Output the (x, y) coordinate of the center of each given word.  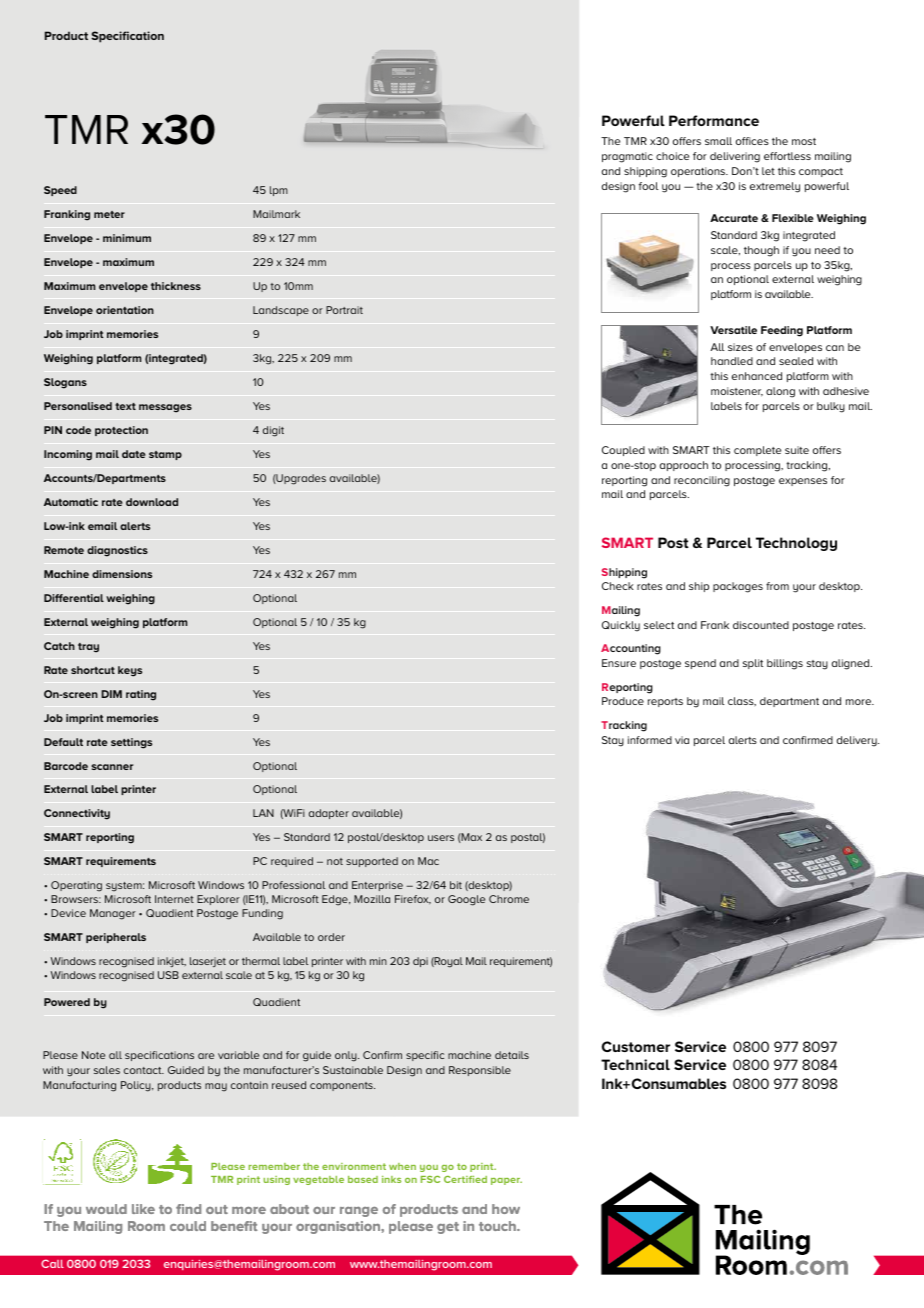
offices (752, 141)
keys (130, 671)
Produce (623, 701)
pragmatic (627, 157)
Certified (465, 1179)
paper (506, 1181)
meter (109, 214)
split (753, 664)
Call (52, 1263)
